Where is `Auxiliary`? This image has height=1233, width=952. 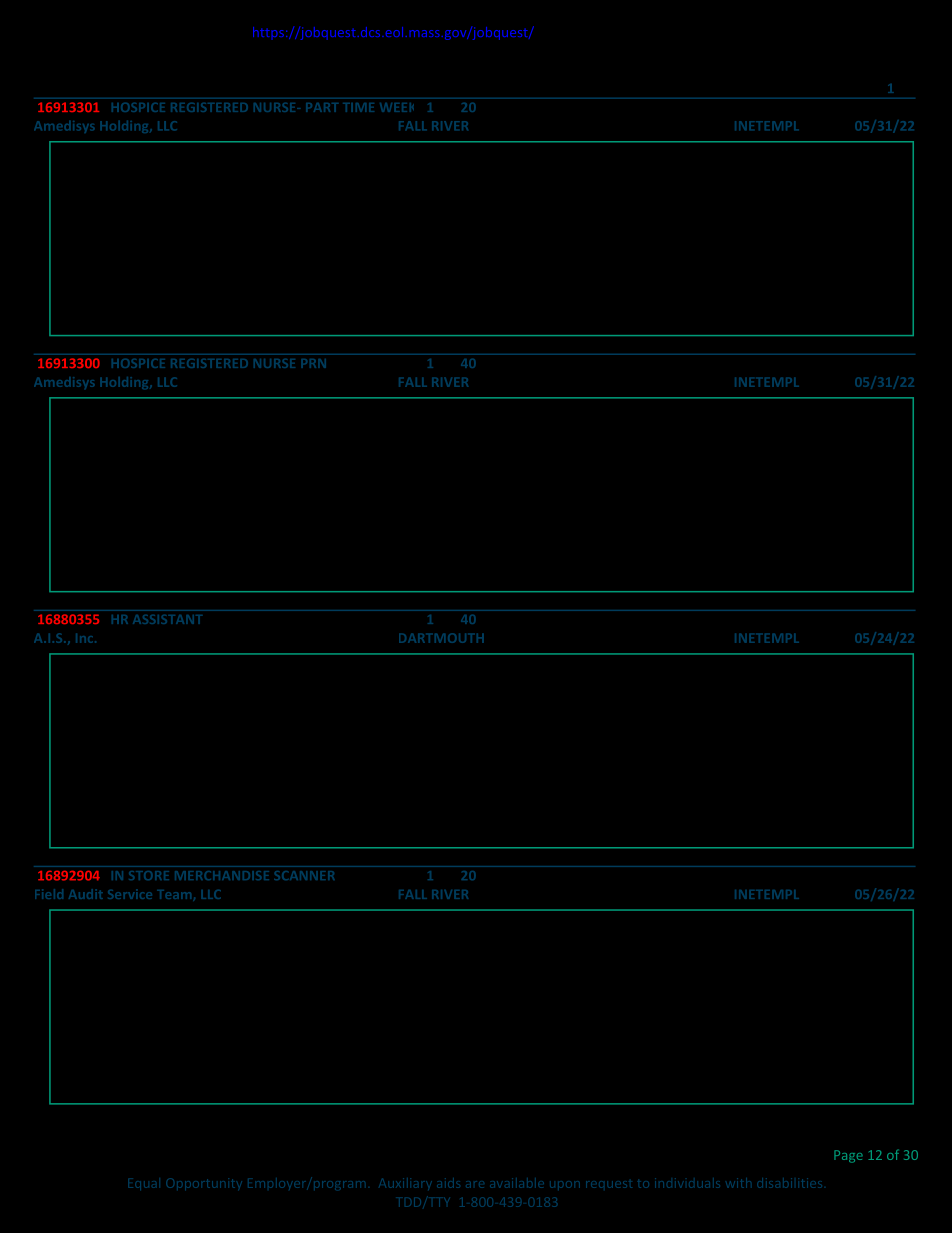
Auxiliary is located at coordinates (405, 1184).
